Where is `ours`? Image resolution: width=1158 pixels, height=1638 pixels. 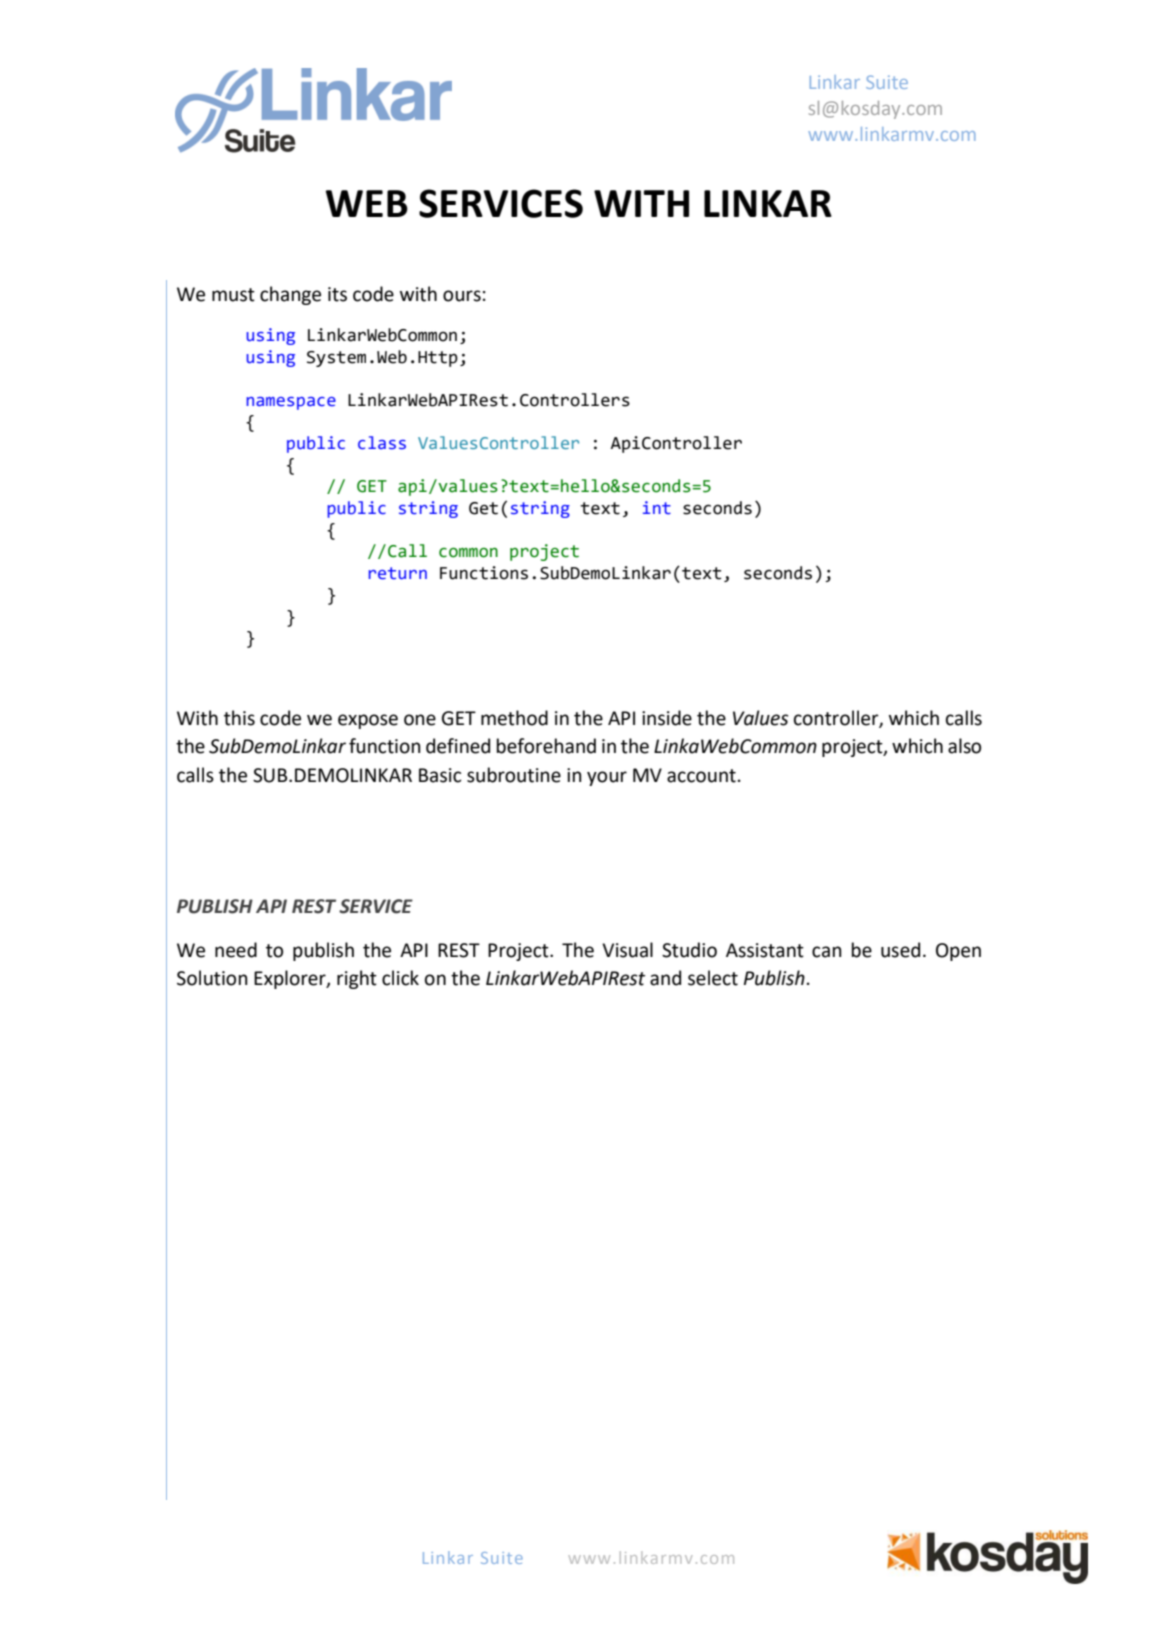
ours is located at coordinates (462, 296).
